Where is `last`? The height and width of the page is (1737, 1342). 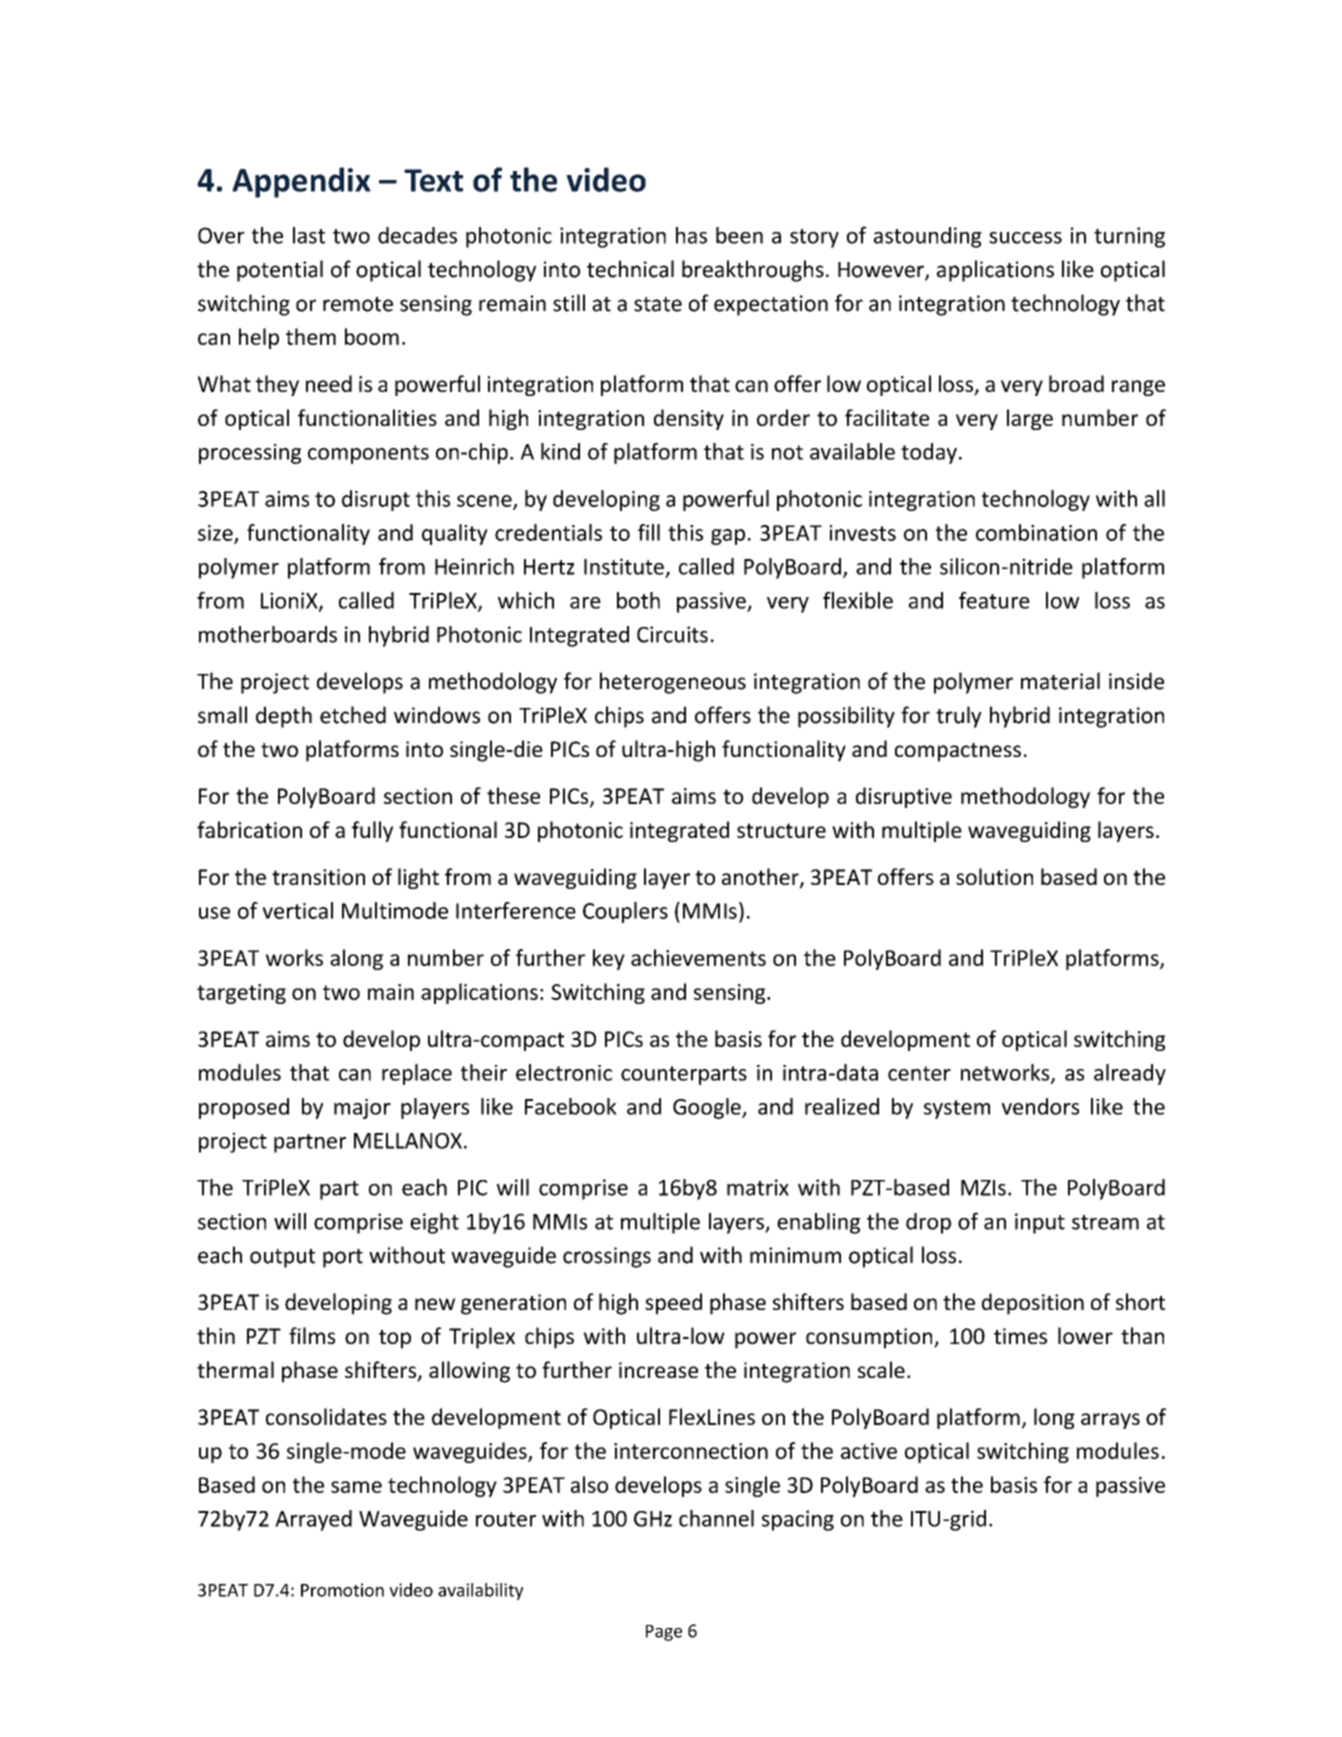 last is located at coordinates (309, 235).
